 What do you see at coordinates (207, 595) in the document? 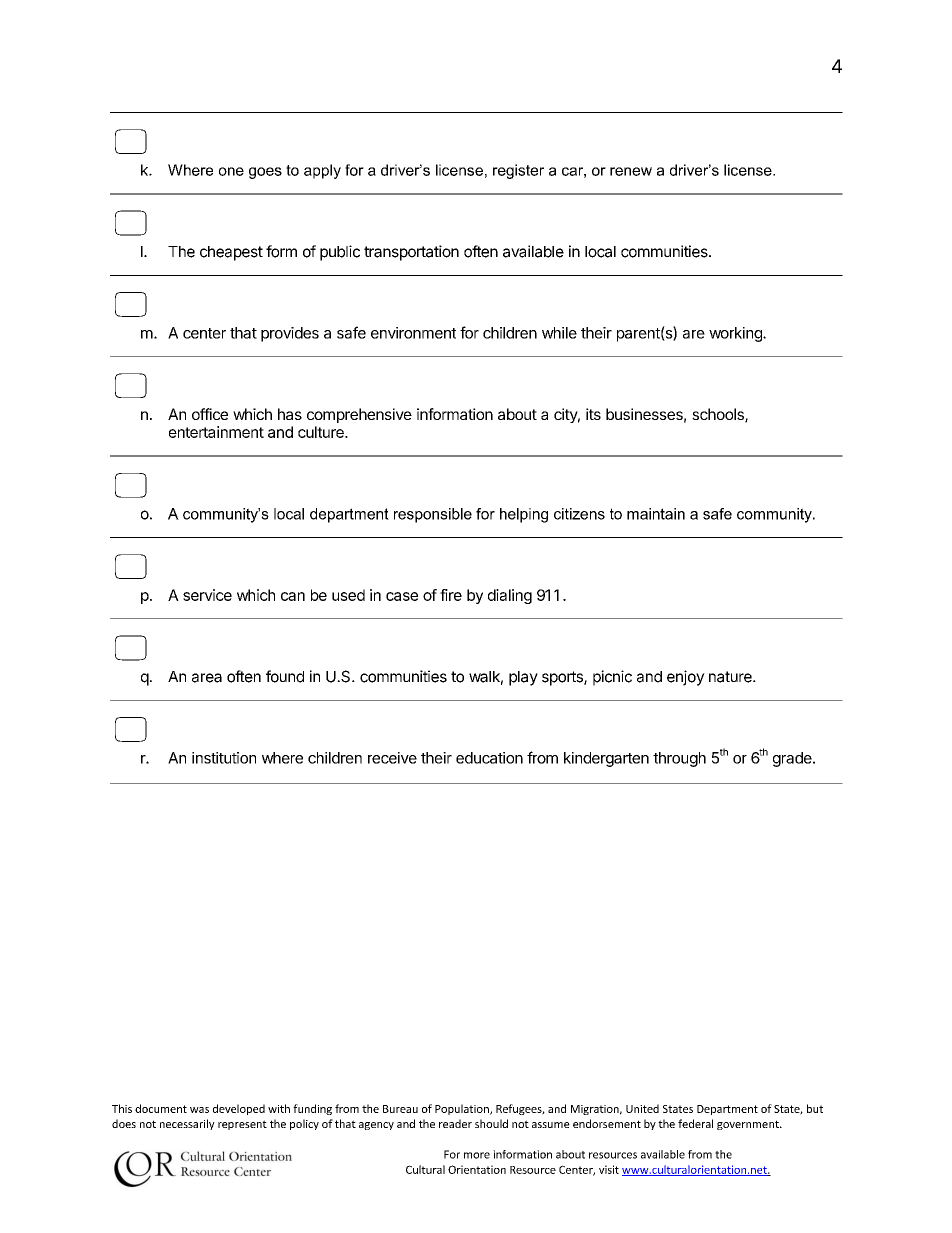
I see `service` at bounding box center [207, 595].
